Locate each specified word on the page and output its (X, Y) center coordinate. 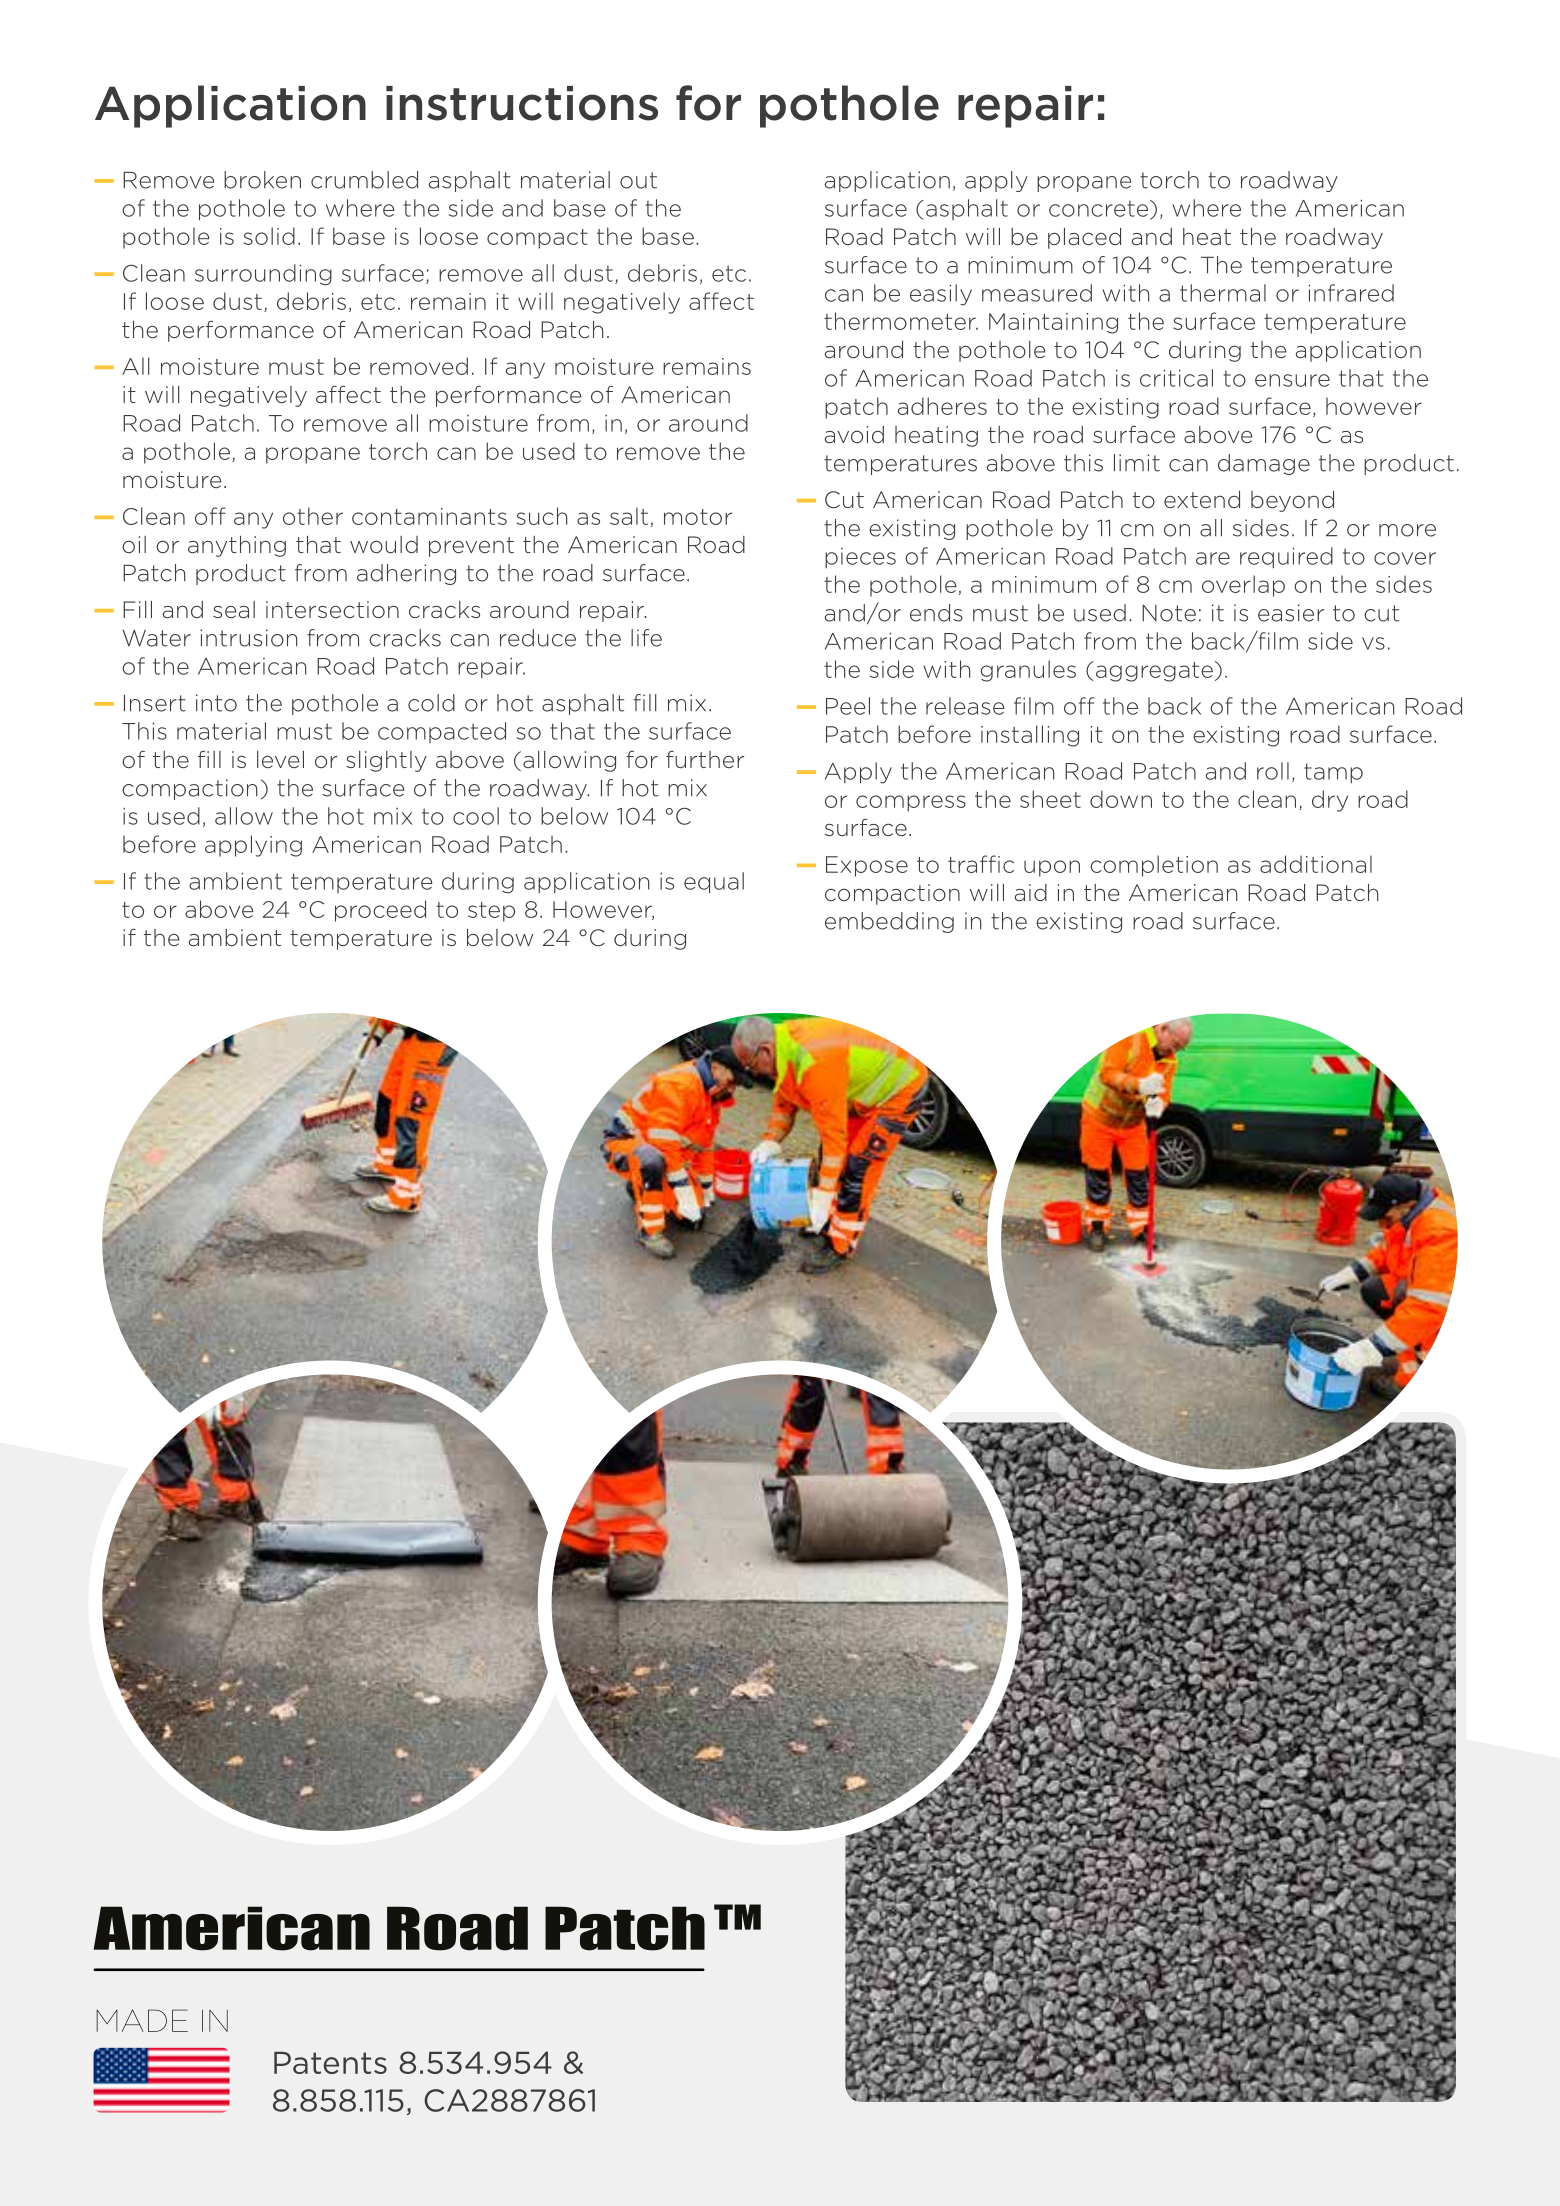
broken (262, 180)
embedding (889, 922)
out (638, 180)
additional (1316, 864)
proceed (380, 911)
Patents (330, 2063)
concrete (1100, 209)
